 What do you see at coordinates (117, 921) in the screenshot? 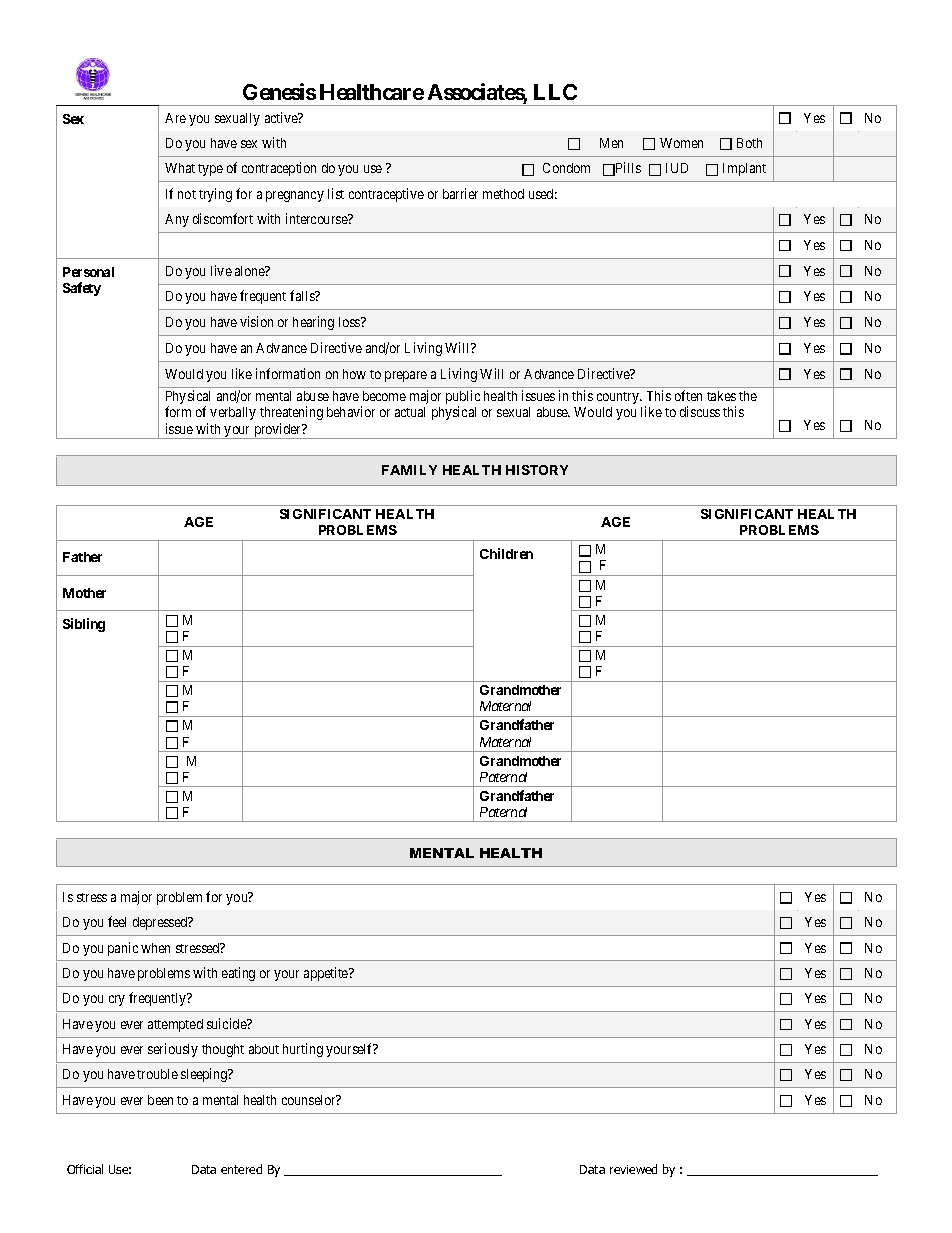
I see `feel` at bounding box center [117, 921].
